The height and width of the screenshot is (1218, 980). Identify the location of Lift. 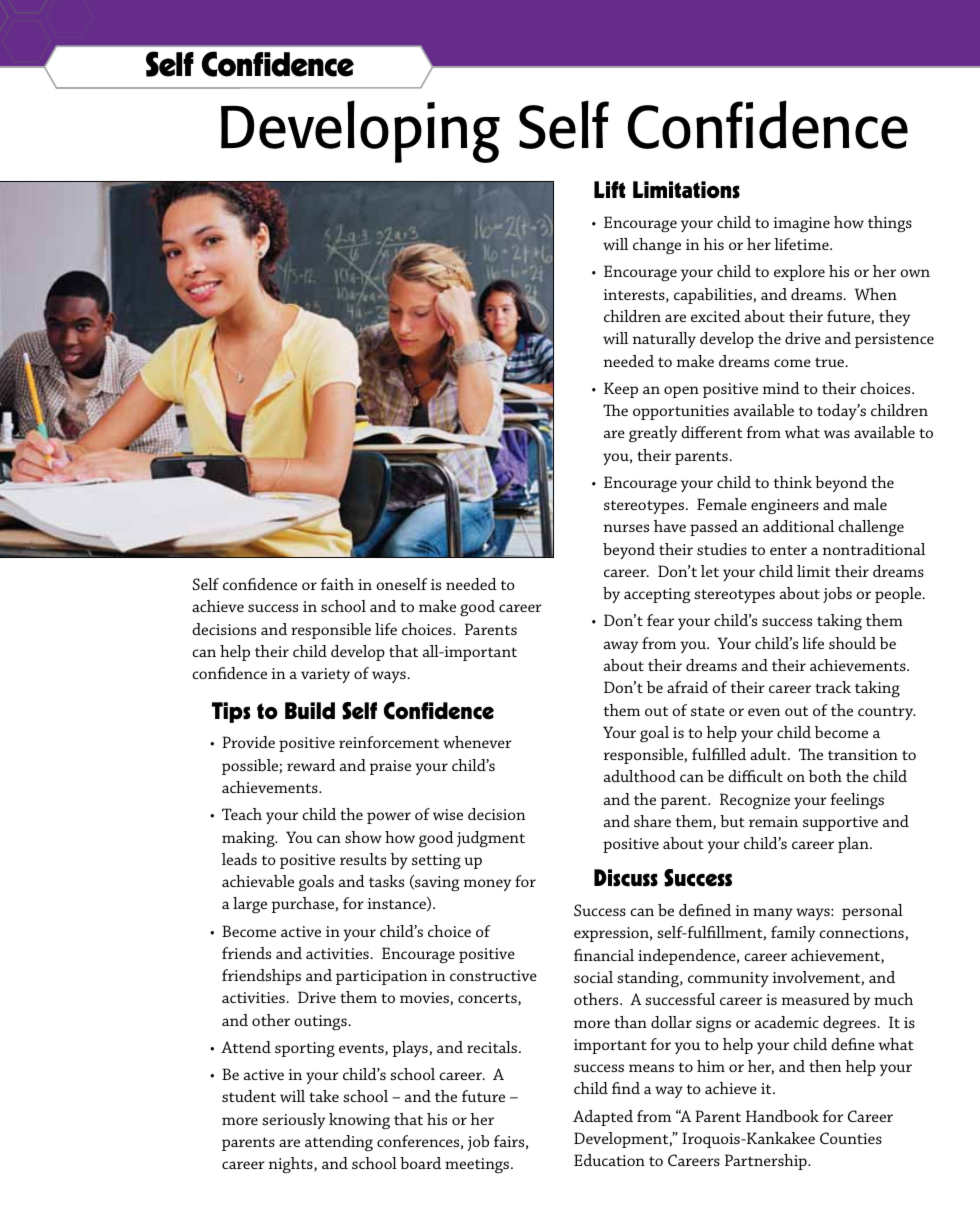
(610, 189).
